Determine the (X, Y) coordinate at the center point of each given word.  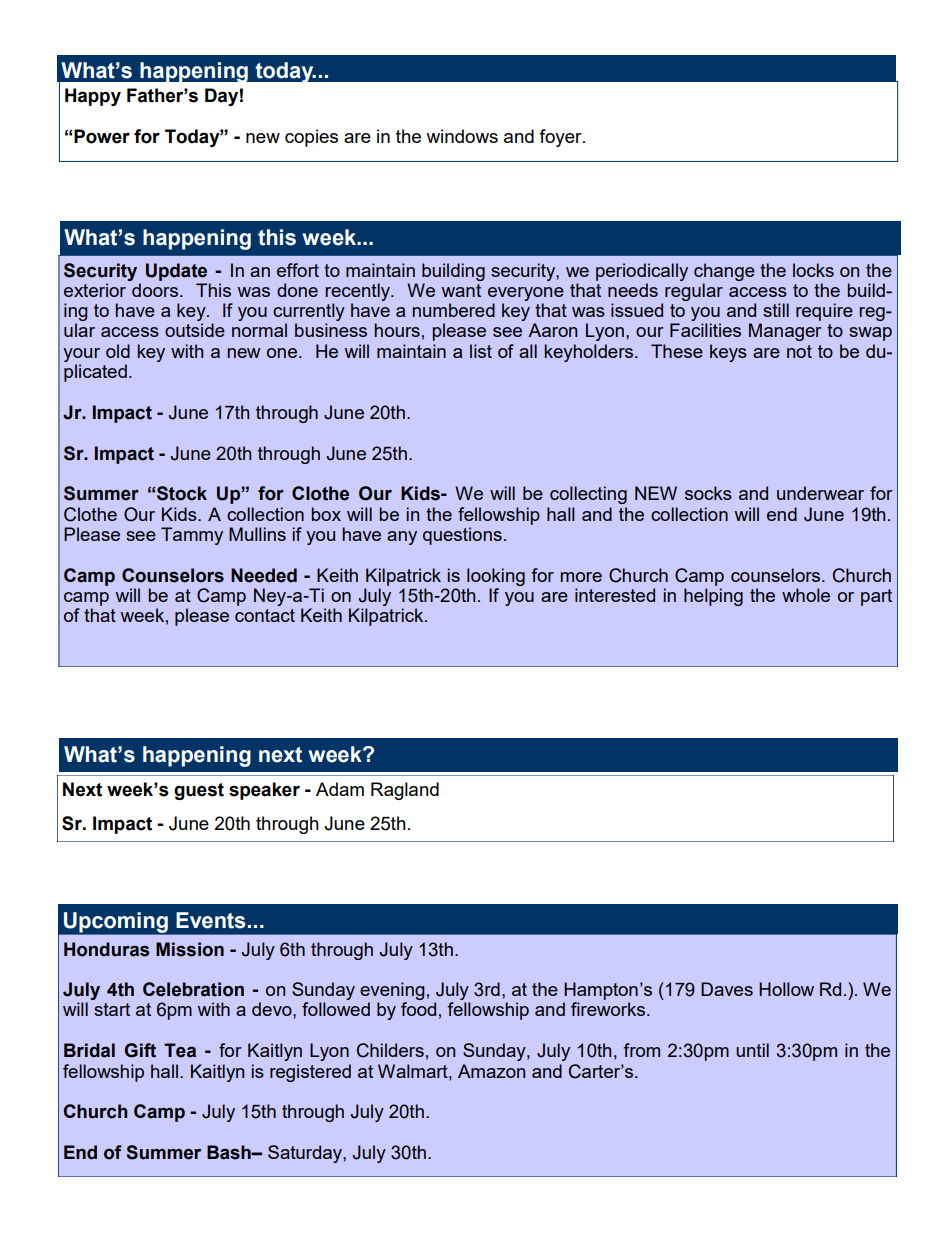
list (481, 351)
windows (462, 136)
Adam (340, 789)
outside (195, 330)
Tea (180, 1050)
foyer (561, 138)
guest (199, 791)
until (752, 1050)
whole (806, 595)
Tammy (192, 536)
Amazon (491, 1071)
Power (101, 136)
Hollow (786, 989)
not (799, 351)
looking (496, 577)
